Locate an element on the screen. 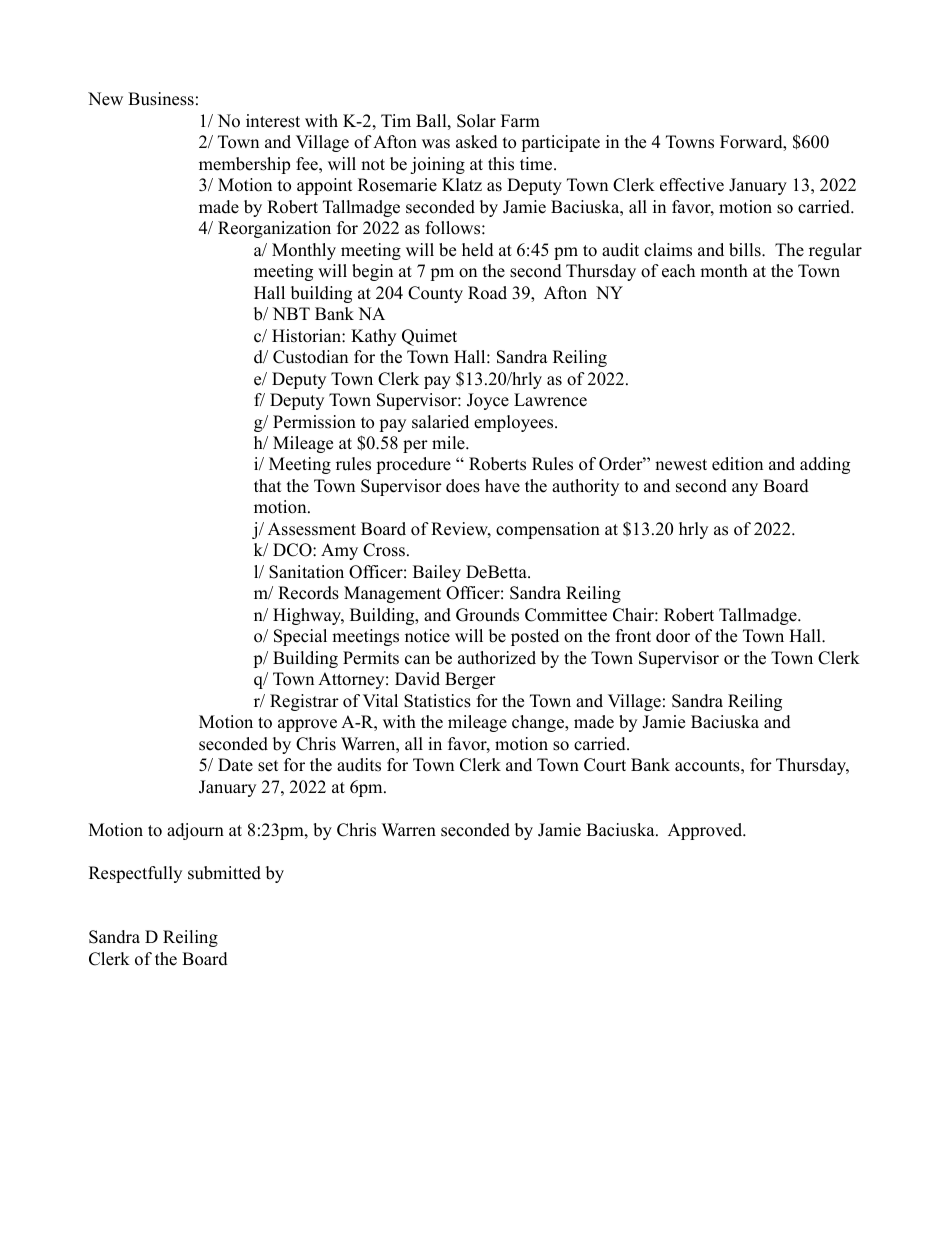 The height and width of the screenshot is (1233, 952). effective is located at coordinates (692, 185).
